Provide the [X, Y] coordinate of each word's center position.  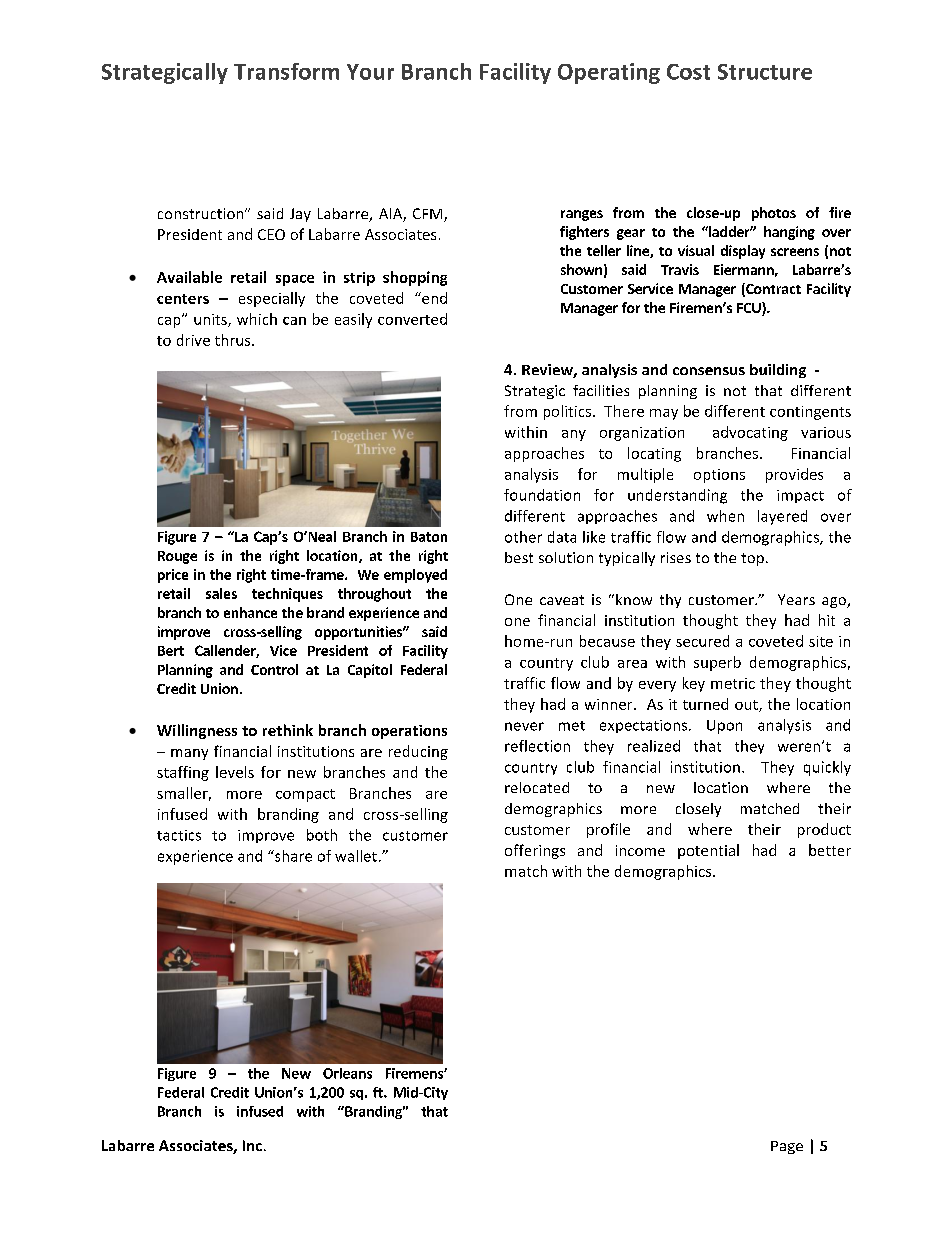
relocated [537, 787]
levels [235, 772]
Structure [765, 72]
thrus [234, 340]
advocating [750, 433]
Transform [286, 71]
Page [787, 1147]
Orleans [347, 1073]
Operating [609, 73]
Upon [724, 727]
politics [569, 412]
